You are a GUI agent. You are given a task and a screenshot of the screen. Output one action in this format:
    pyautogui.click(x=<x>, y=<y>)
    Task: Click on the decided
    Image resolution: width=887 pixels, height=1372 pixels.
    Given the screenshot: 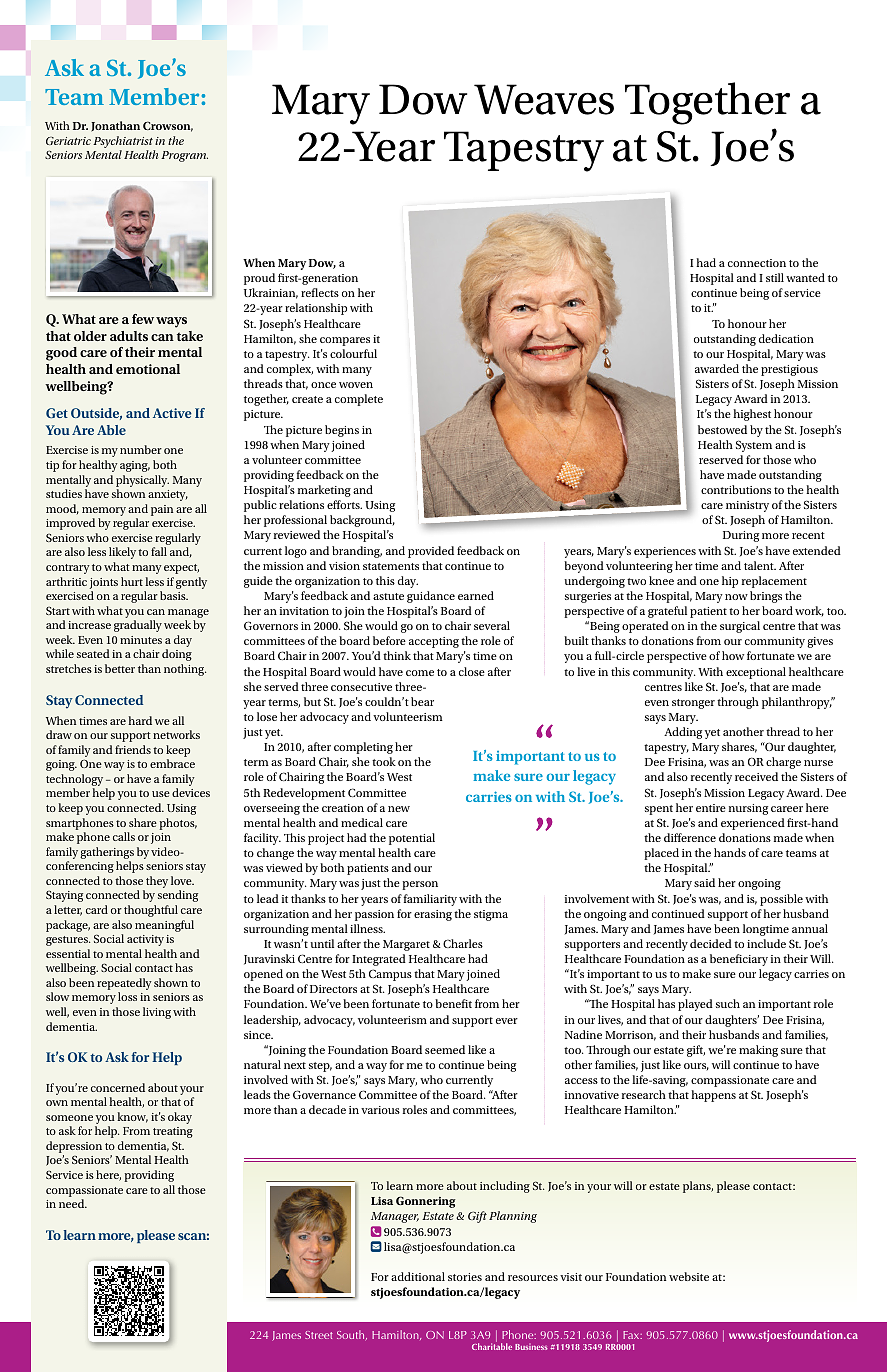 What is the action you would take?
    pyautogui.click(x=711, y=943)
